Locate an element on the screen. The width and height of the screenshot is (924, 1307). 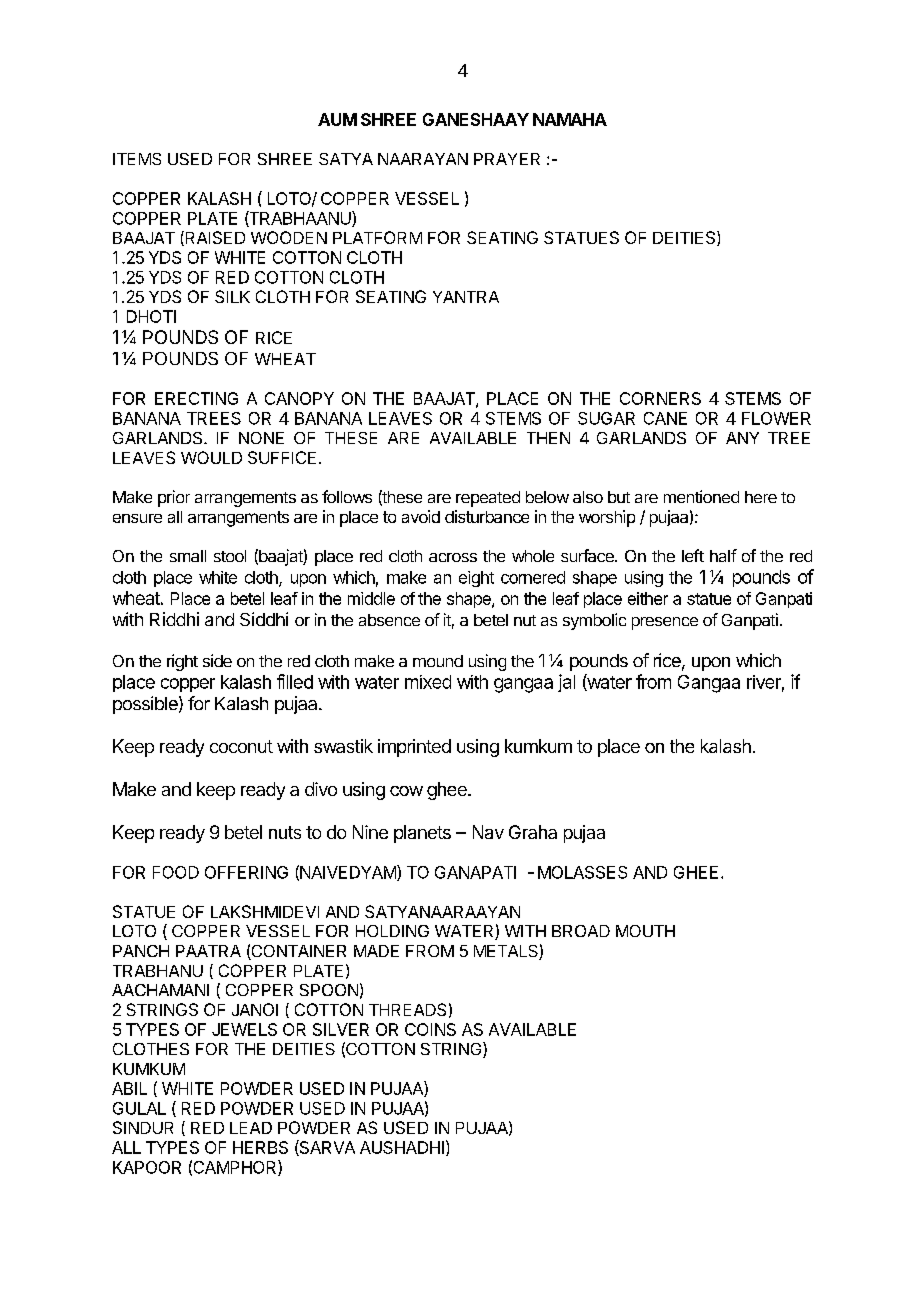
MOUTH is located at coordinates (645, 931).
